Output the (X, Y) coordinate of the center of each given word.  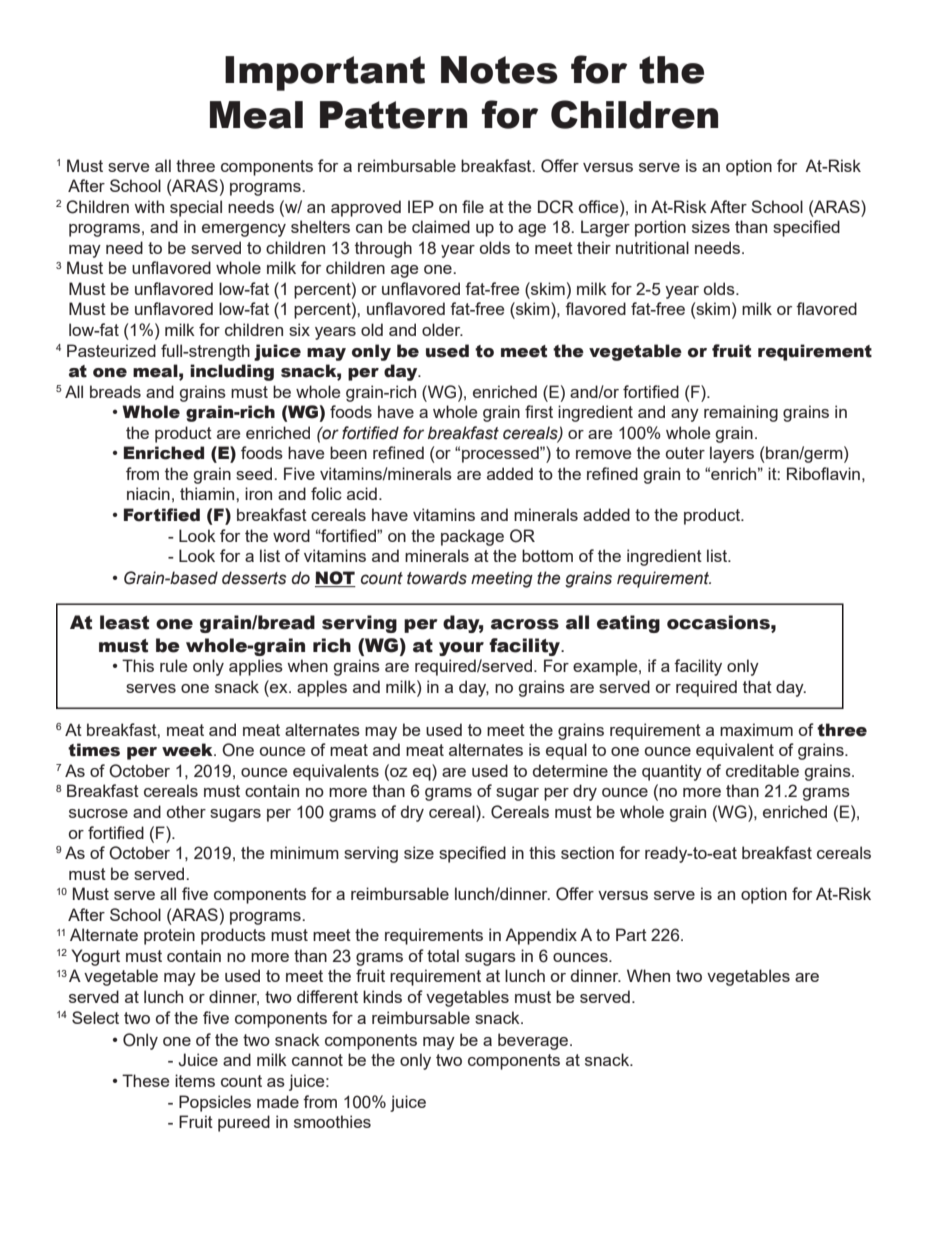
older (442, 329)
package (472, 537)
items (195, 1080)
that (757, 686)
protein (169, 936)
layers (732, 454)
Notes (499, 70)
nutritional (652, 247)
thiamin (208, 493)
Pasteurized (111, 350)
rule (173, 665)
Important (325, 73)
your (461, 649)
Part (631, 934)
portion (660, 228)
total (443, 955)
